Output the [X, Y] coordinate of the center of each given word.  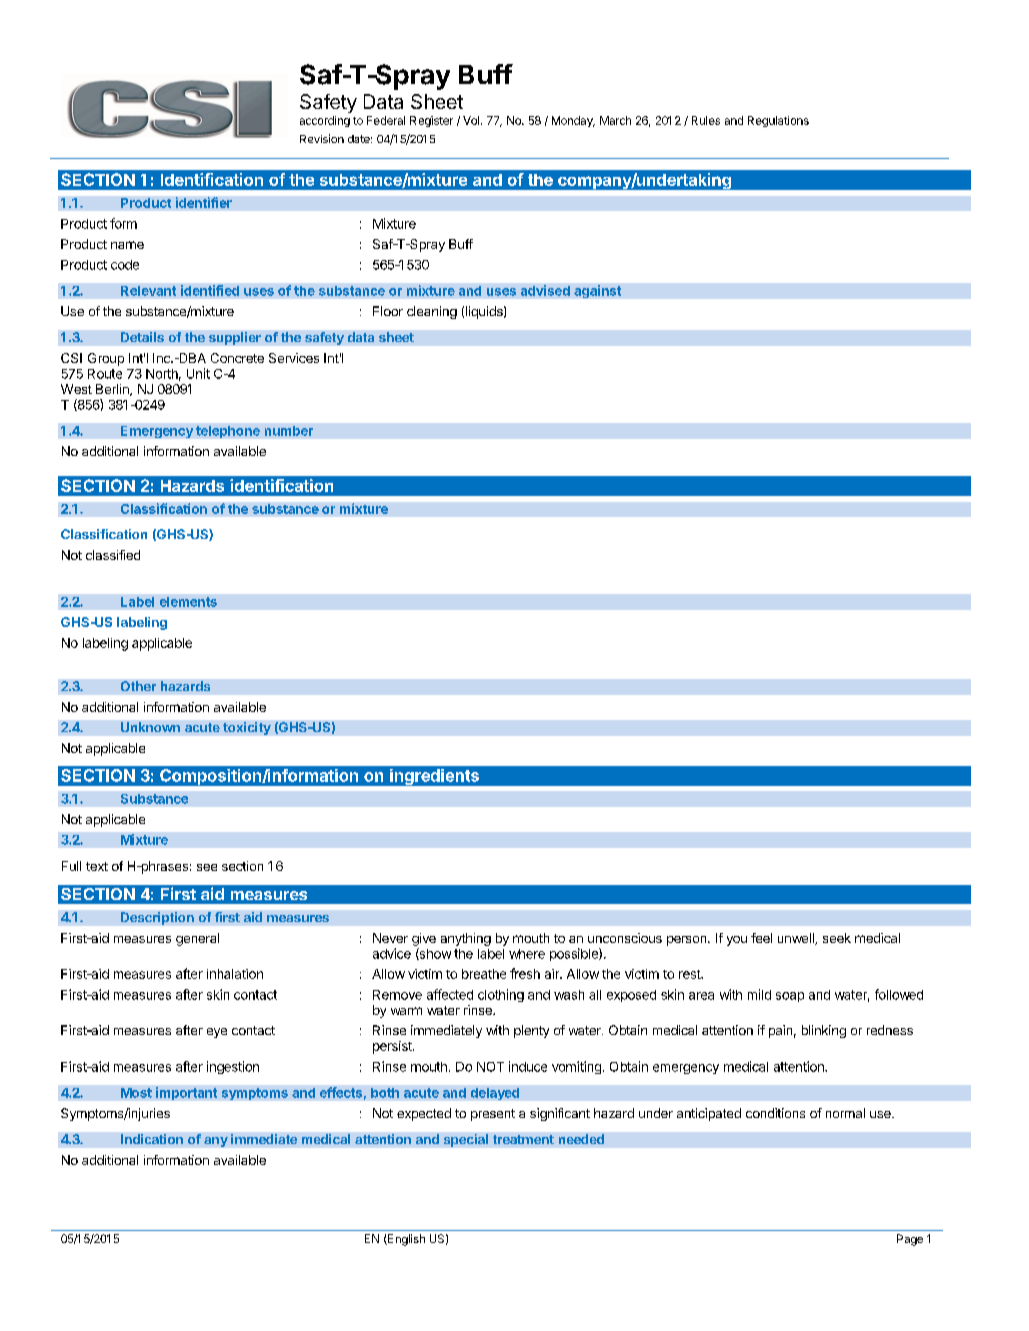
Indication [152, 1139]
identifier [204, 202]
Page [910, 1240]
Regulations [778, 121]
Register [431, 121]
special [466, 1140]
